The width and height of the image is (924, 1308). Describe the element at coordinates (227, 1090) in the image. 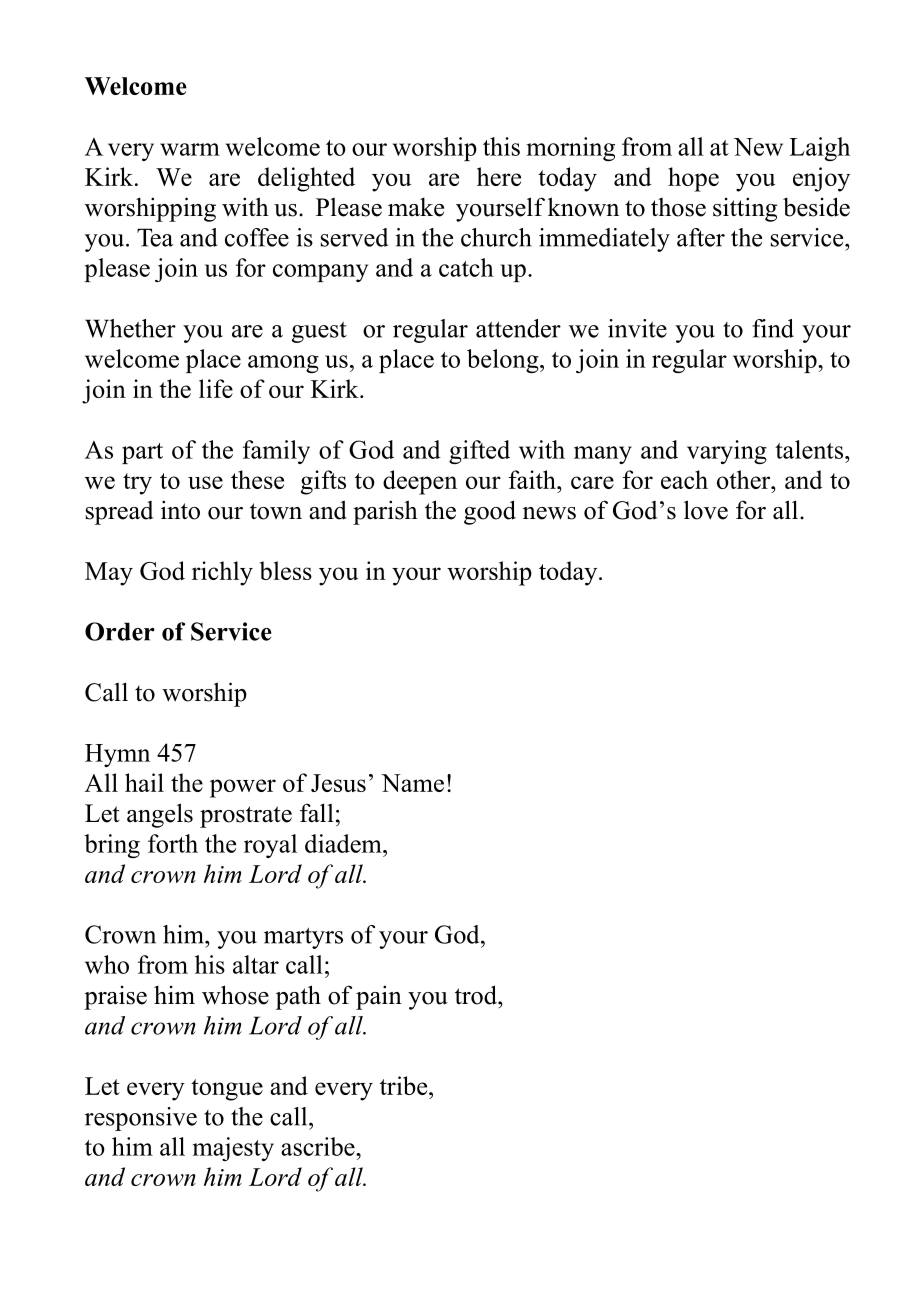

I see `tongue` at that location.
